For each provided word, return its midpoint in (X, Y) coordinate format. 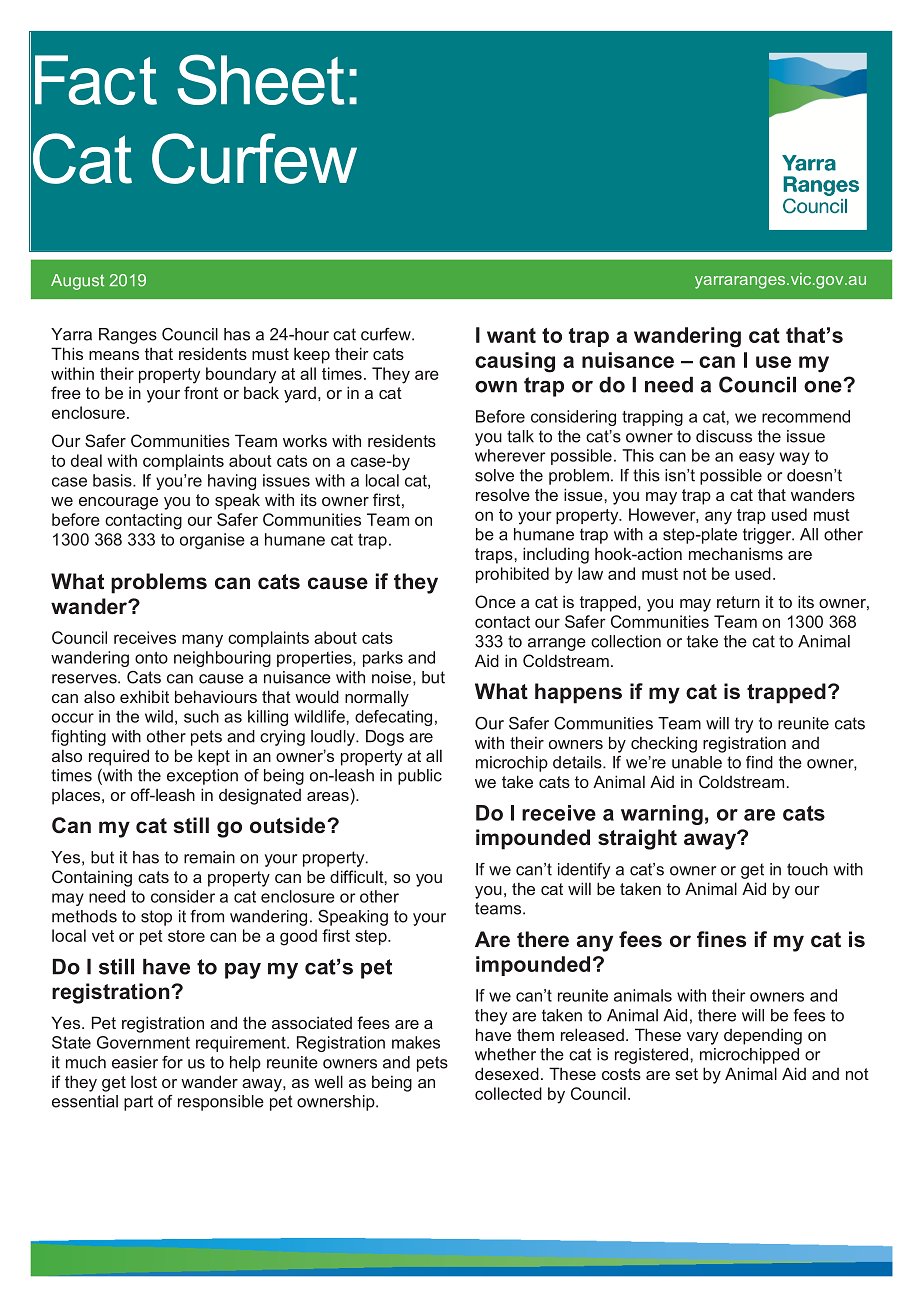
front (201, 392)
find (759, 762)
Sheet (261, 79)
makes (416, 1042)
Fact (96, 80)
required (119, 757)
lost (144, 1081)
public (420, 777)
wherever (510, 455)
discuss (724, 436)
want (511, 335)
